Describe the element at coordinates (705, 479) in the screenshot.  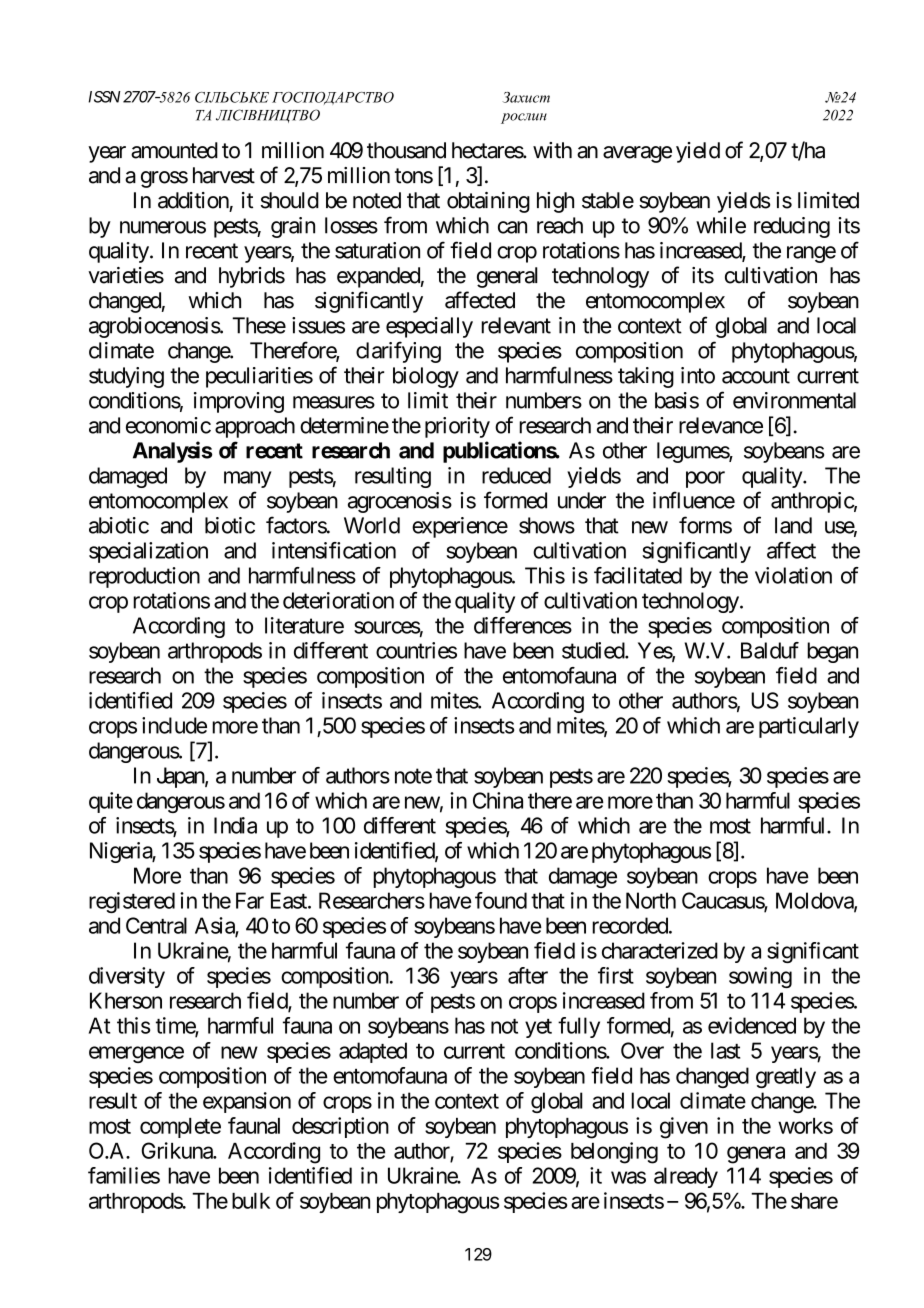
I see `poor` at that location.
